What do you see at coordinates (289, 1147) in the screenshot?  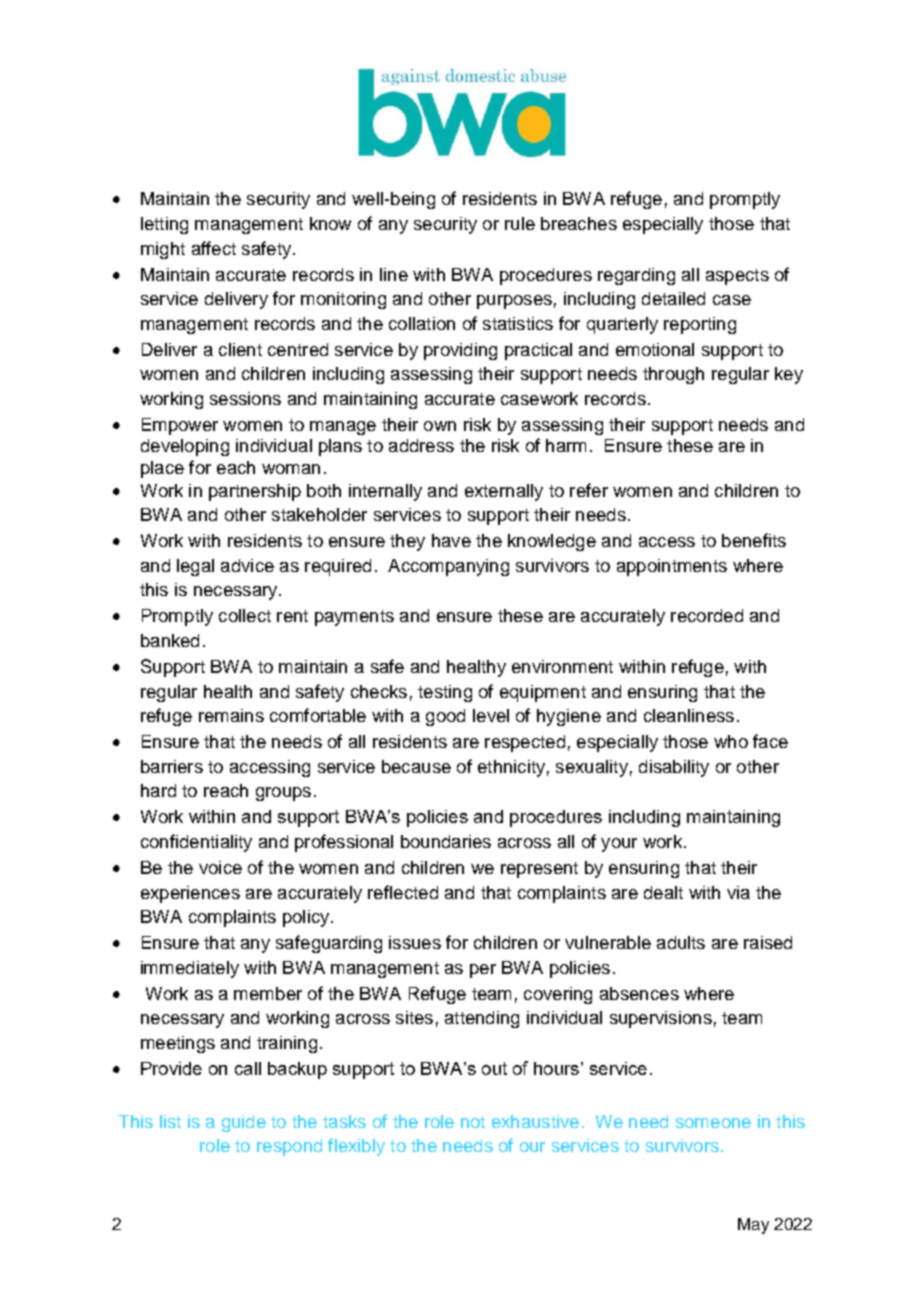 I see `respond` at bounding box center [289, 1147].
